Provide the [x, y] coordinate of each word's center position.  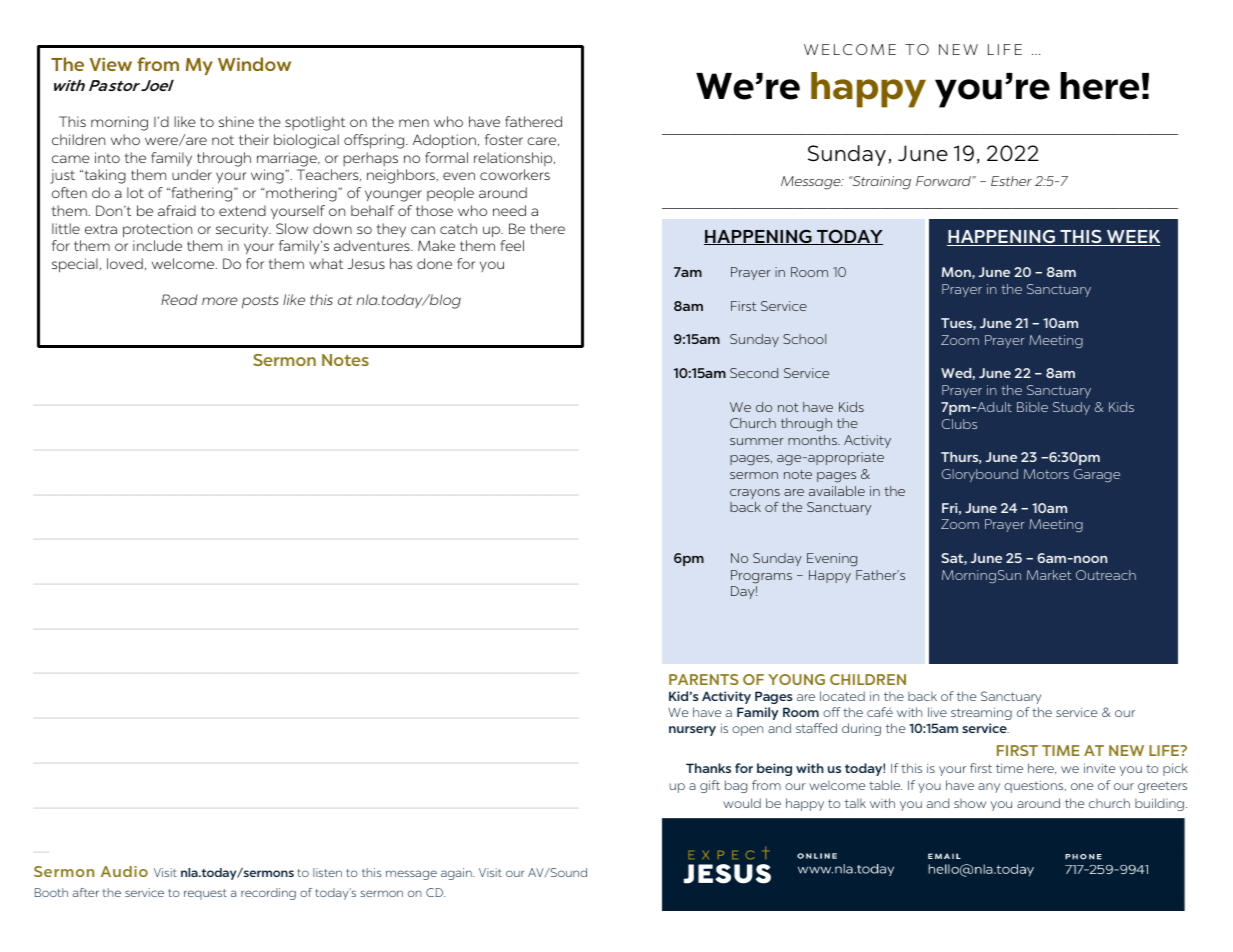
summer [757, 441]
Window [254, 64]
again [457, 874]
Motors [1046, 474]
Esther [1011, 181]
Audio [124, 871]
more [220, 301]
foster [504, 139]
